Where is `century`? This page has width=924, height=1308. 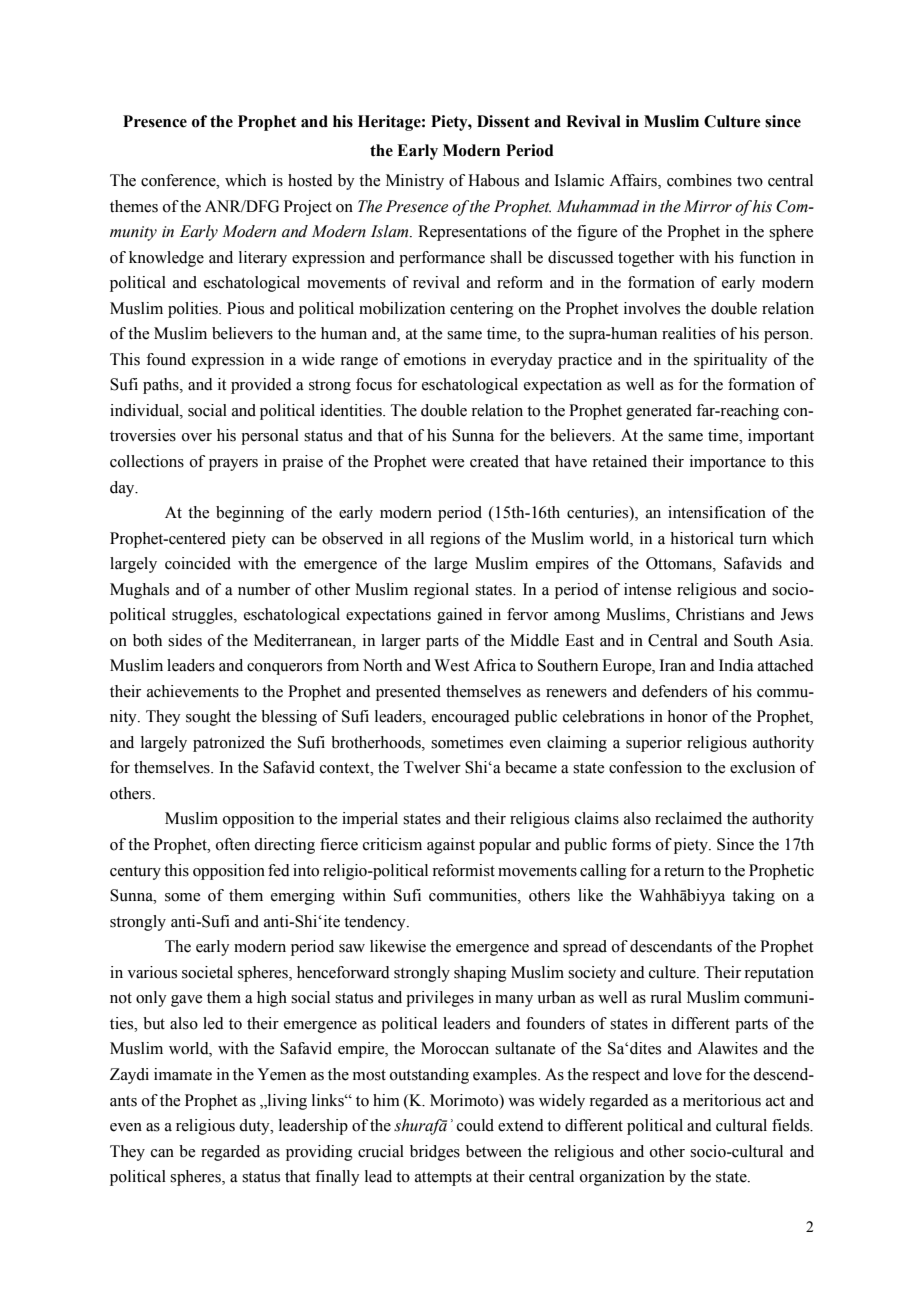 century is located at coordinates (135, 873).
